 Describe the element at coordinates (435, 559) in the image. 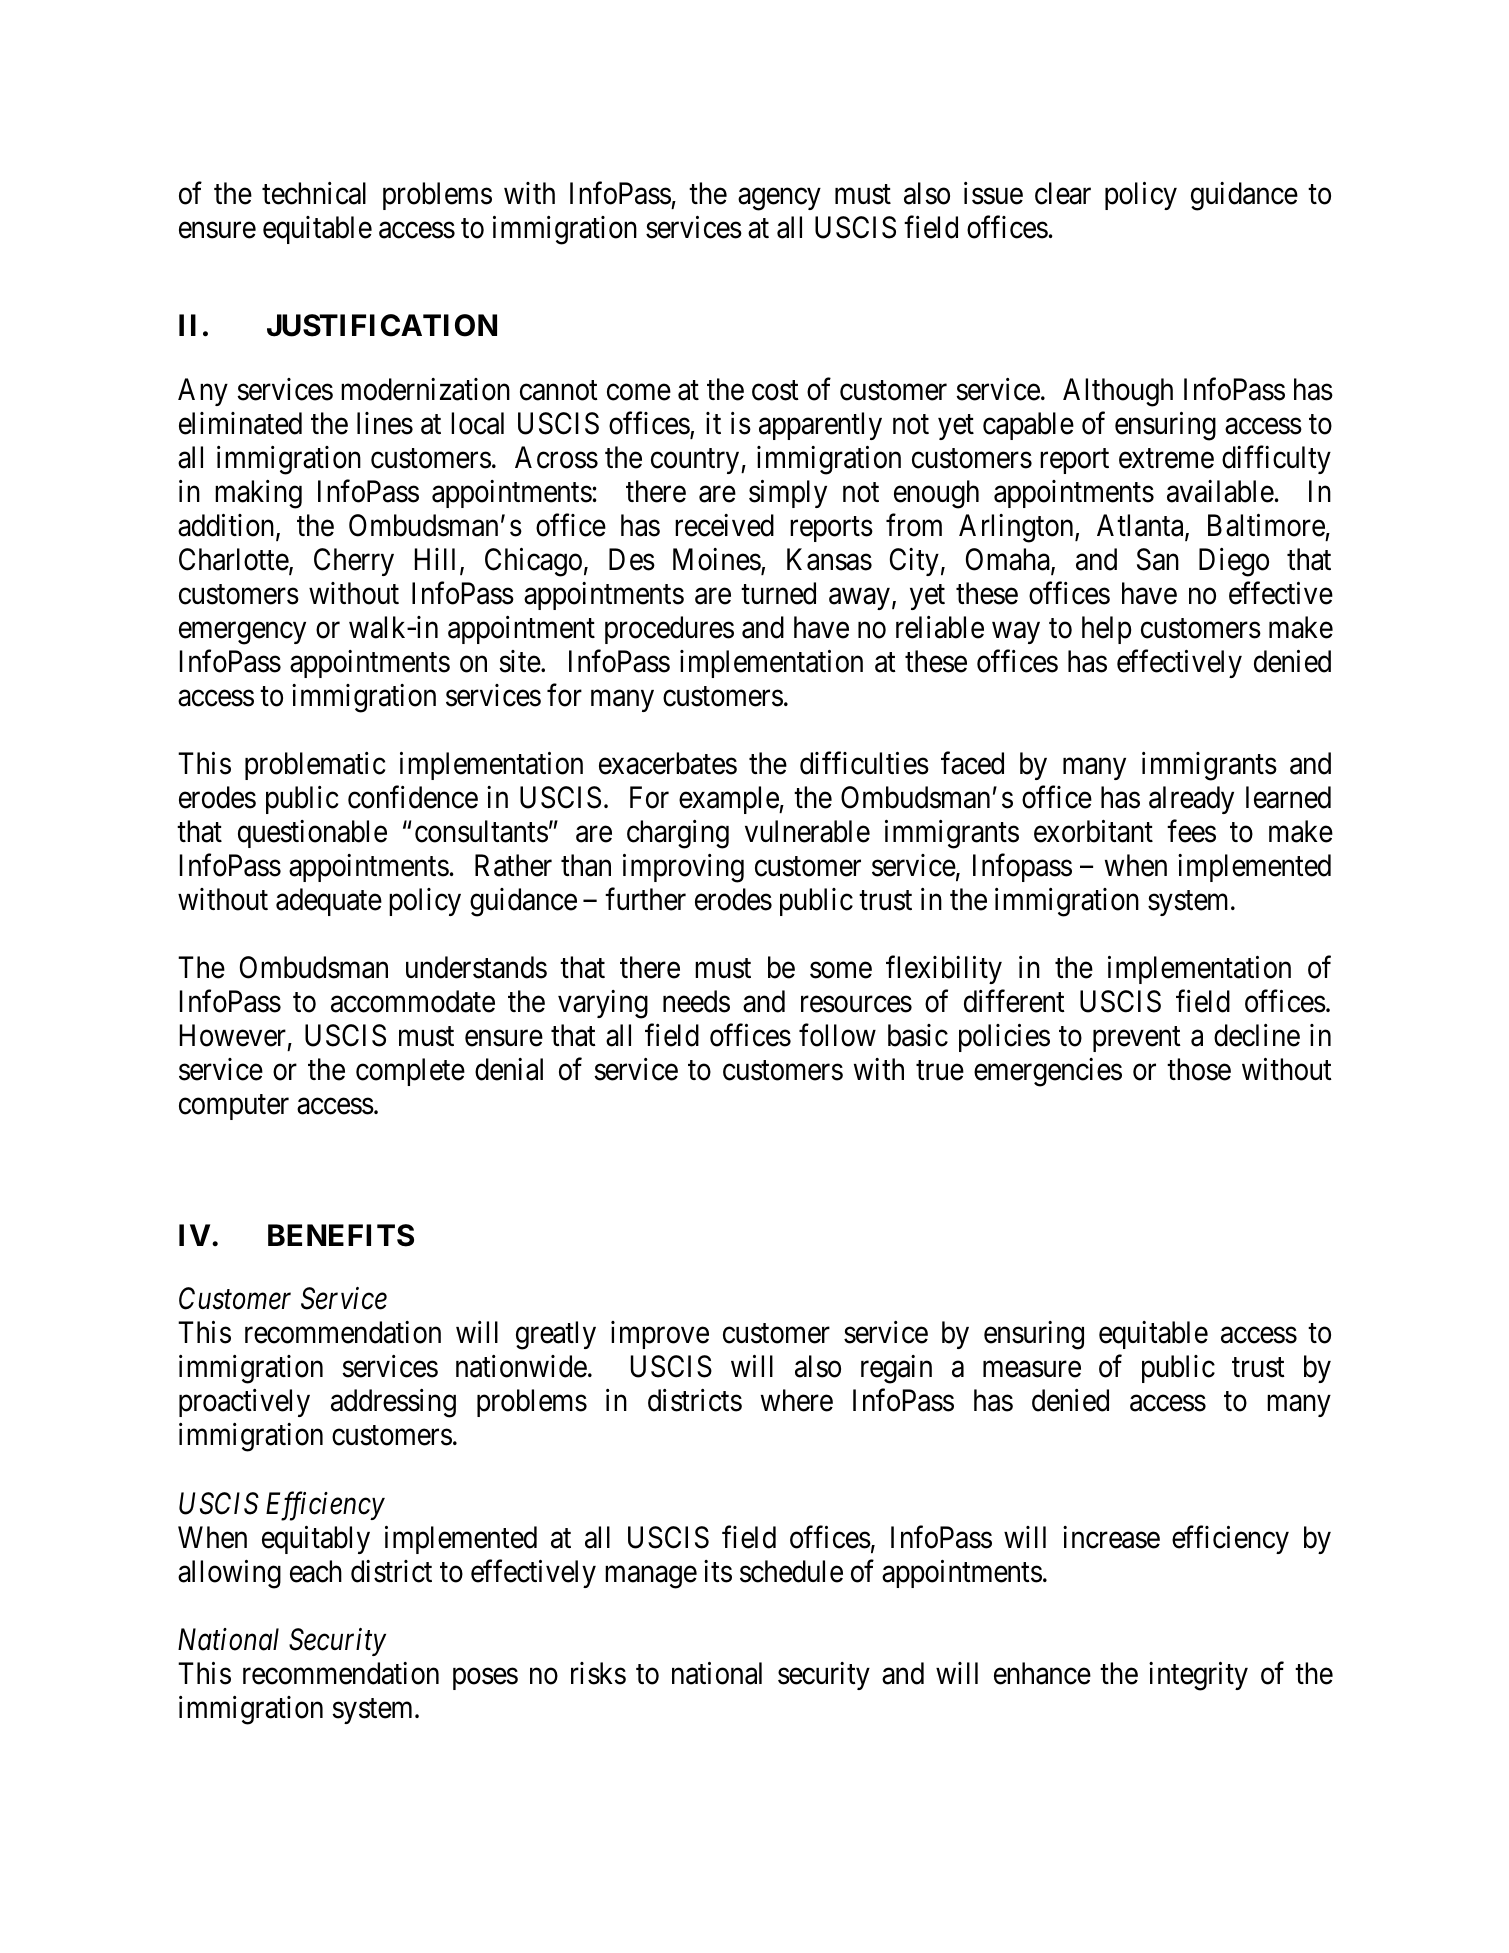

I see `Hill` at that location.
